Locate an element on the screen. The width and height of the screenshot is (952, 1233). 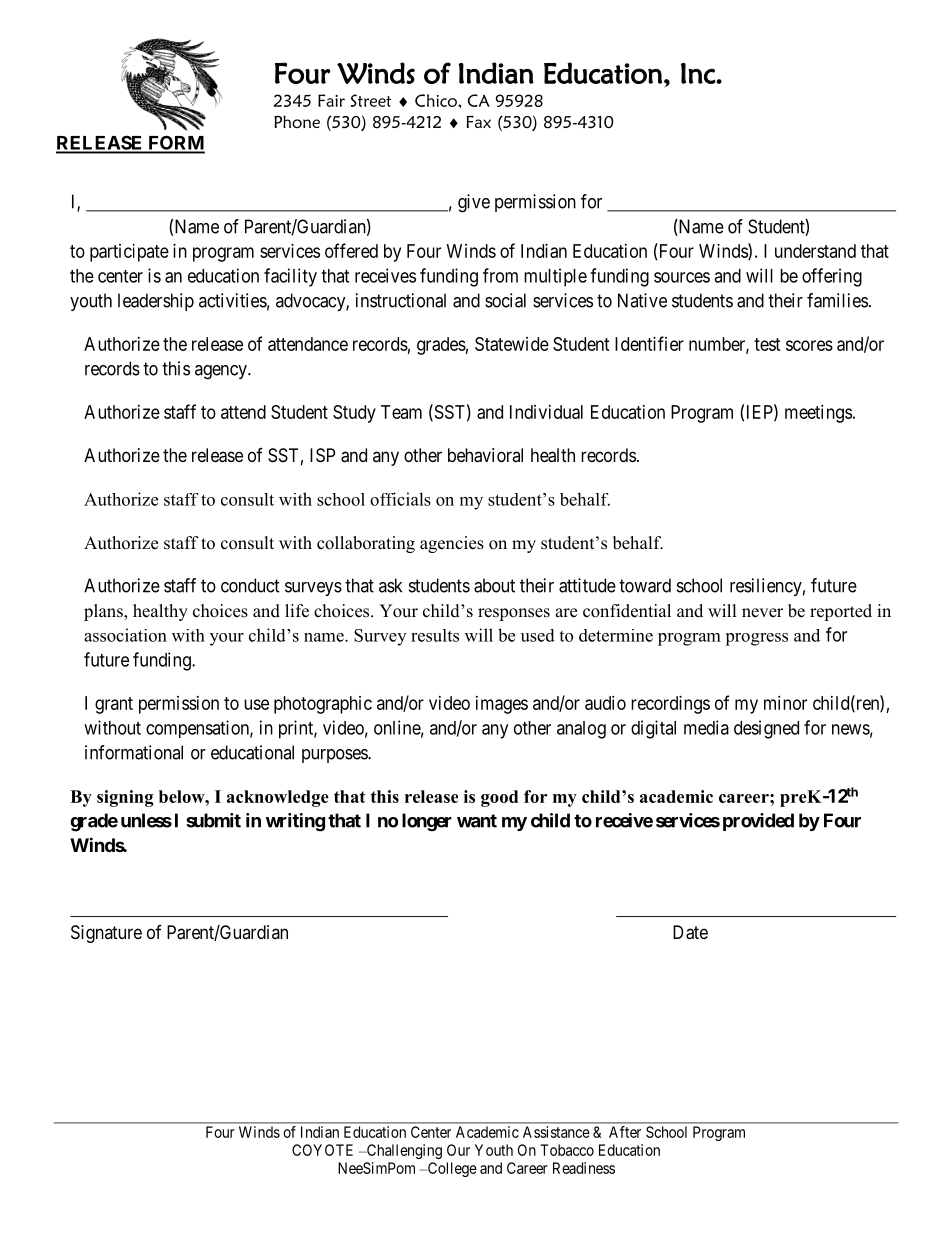
provided is located at coordinates (758, 822).
